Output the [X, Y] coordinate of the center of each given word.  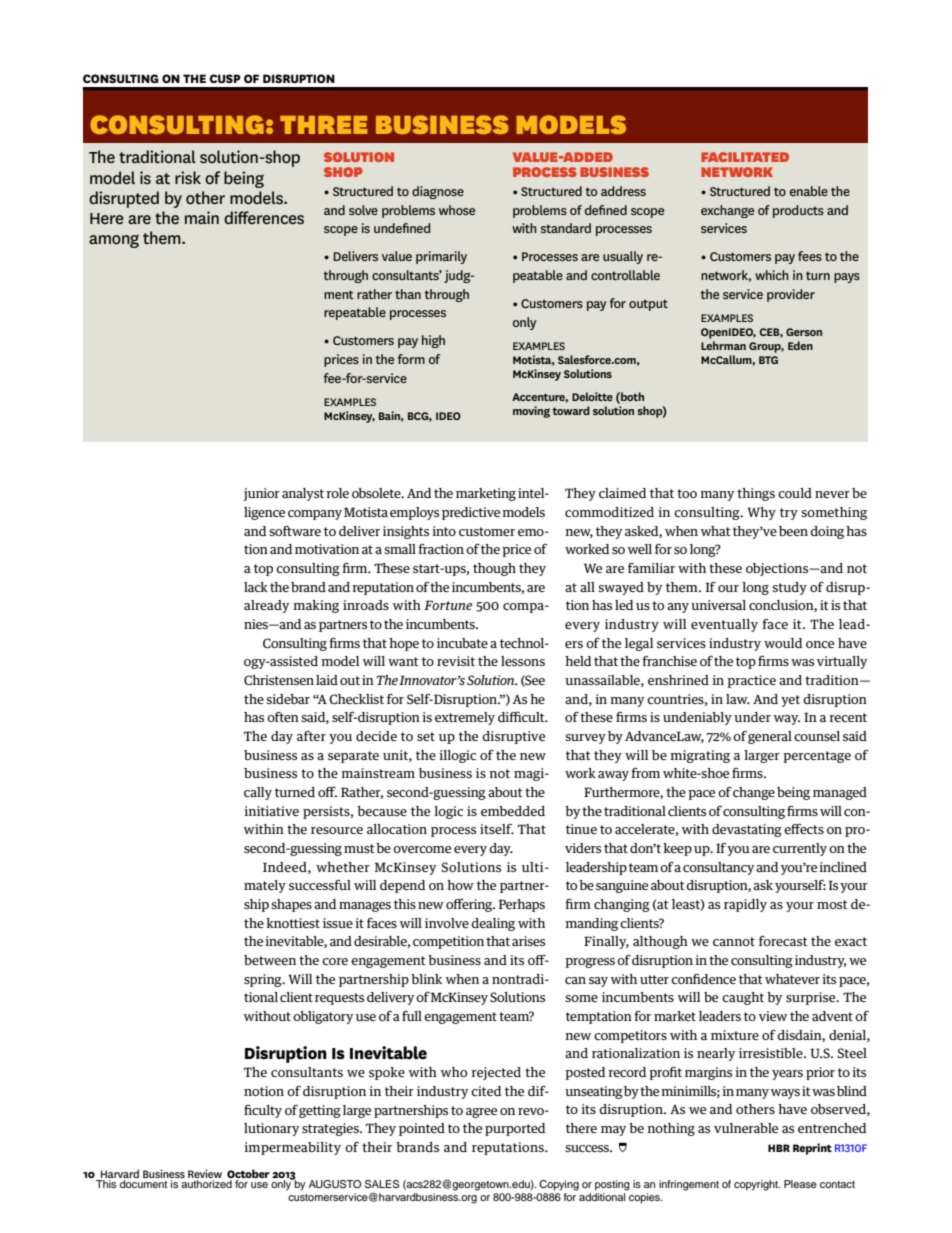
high [433, 341]
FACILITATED [745, 157]
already [266, 606]
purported [515, 1129]
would [783, 643]
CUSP [225, 78]
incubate [462, 643]
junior [261, 494]
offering [470, 905]
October [248, 1175]
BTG [768, 360]
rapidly [745, 905]
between [270, 960]
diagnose [438, 192]
